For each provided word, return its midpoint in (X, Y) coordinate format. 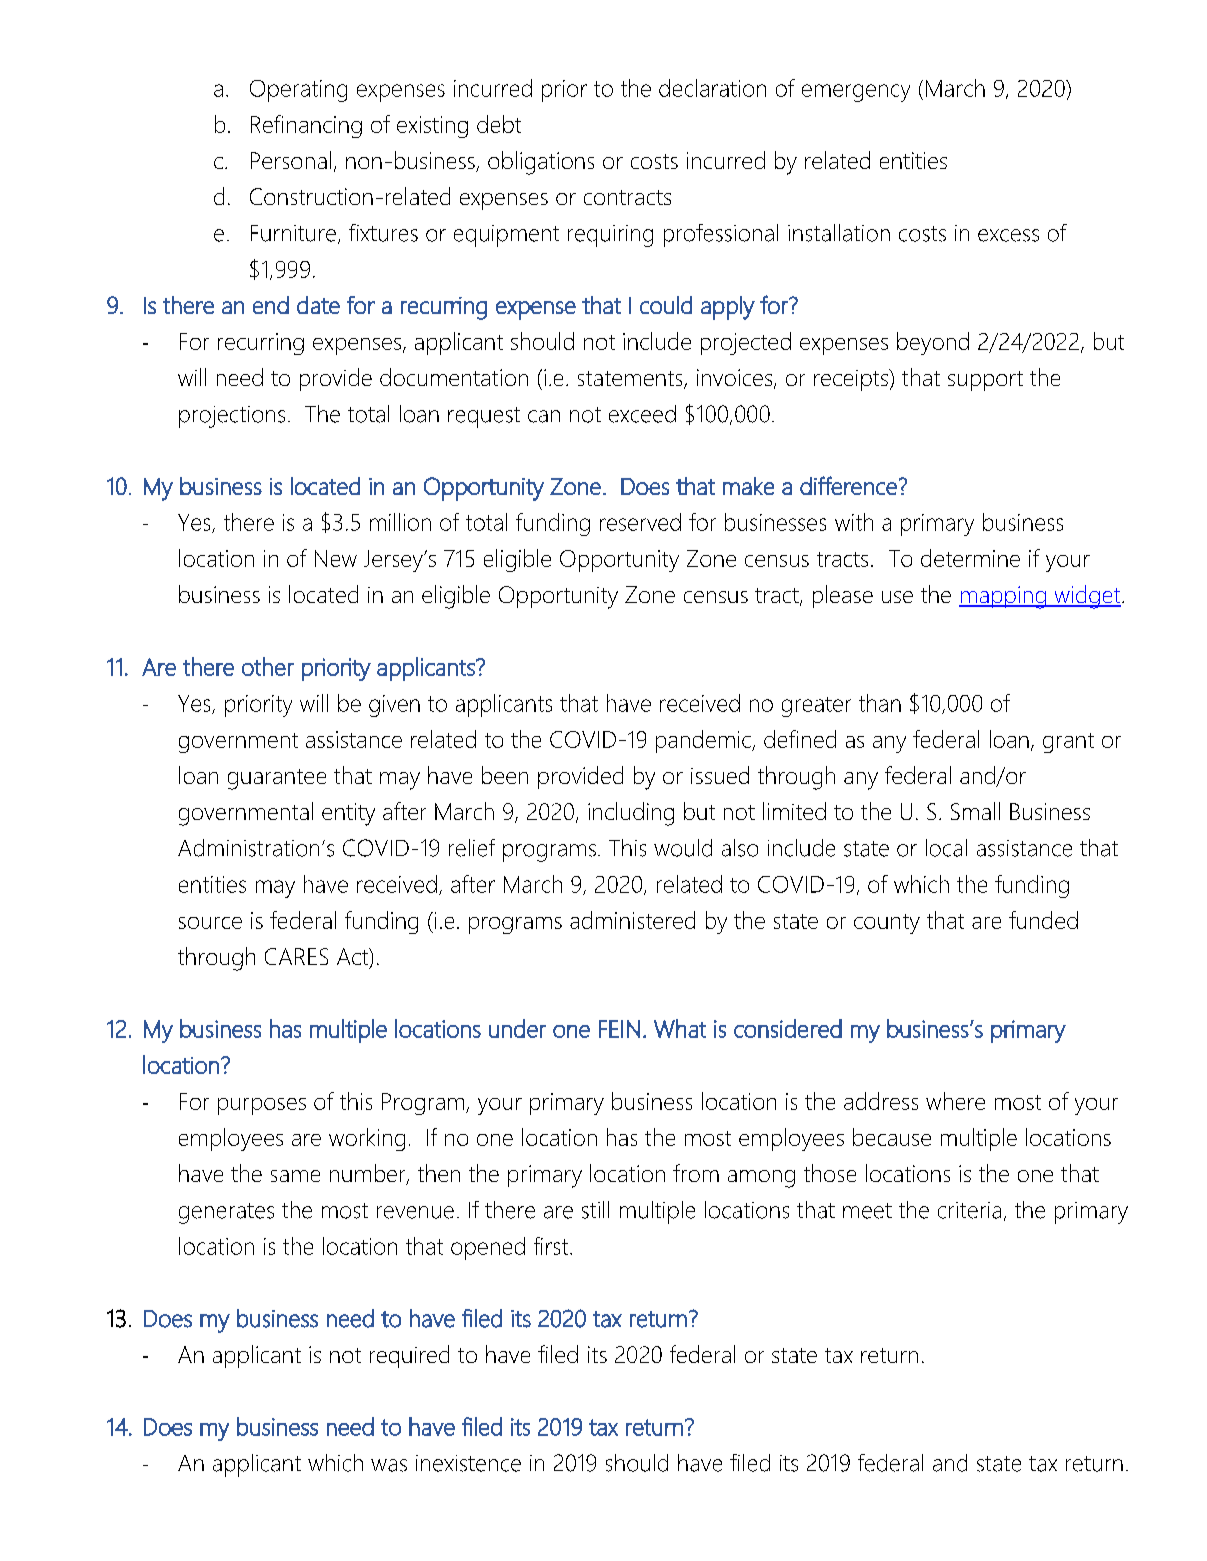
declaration (712, 88)
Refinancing (306, 126)
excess (1008, 235)
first (552, 1246)
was (389, 1465)
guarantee (277, 779)
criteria (969, 1210)
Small (975, 811)
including (631, 814)
